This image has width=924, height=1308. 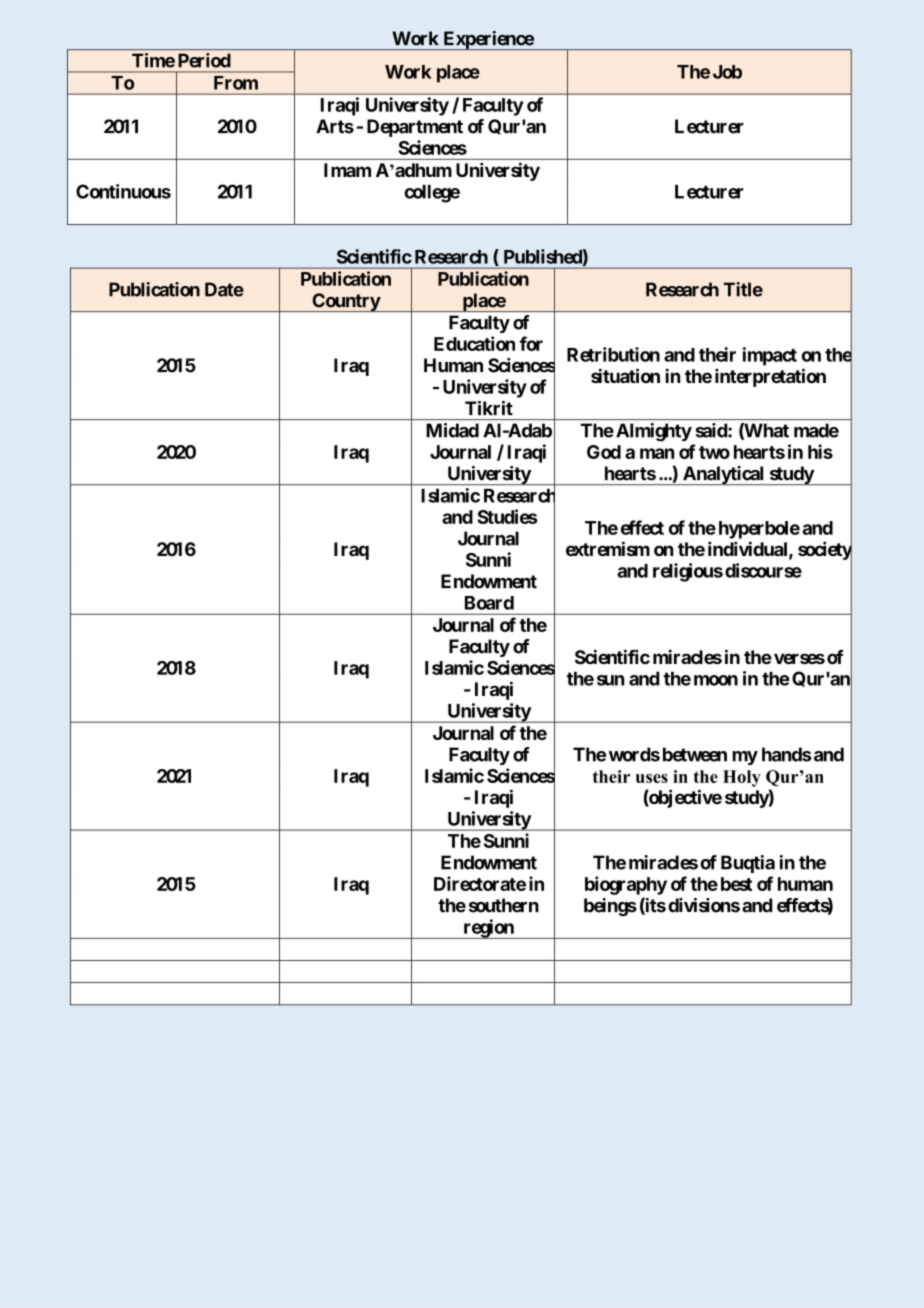 I want to click on best, so click(x=736, y=884).
